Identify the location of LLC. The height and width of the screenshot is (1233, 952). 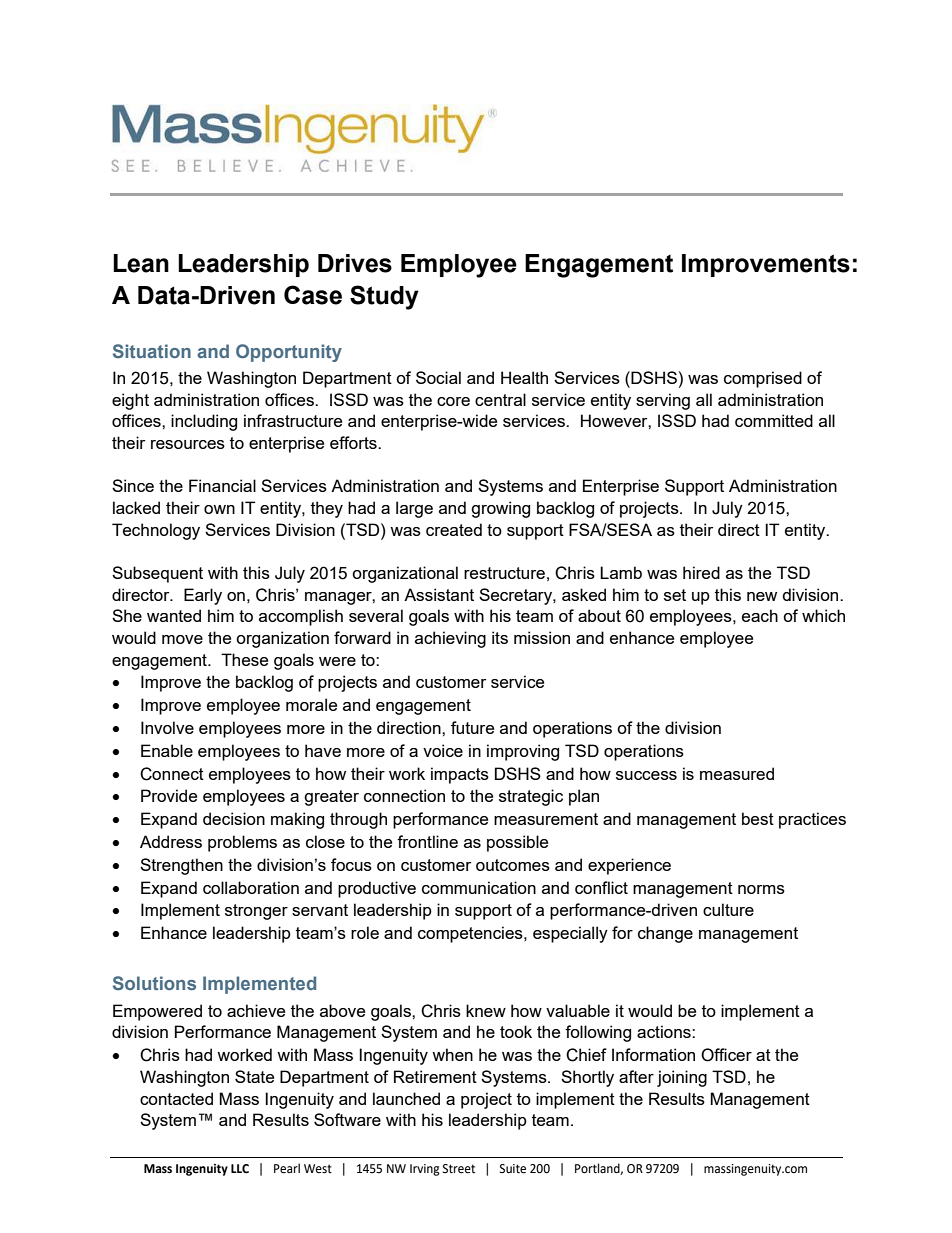
(240, 1169).
